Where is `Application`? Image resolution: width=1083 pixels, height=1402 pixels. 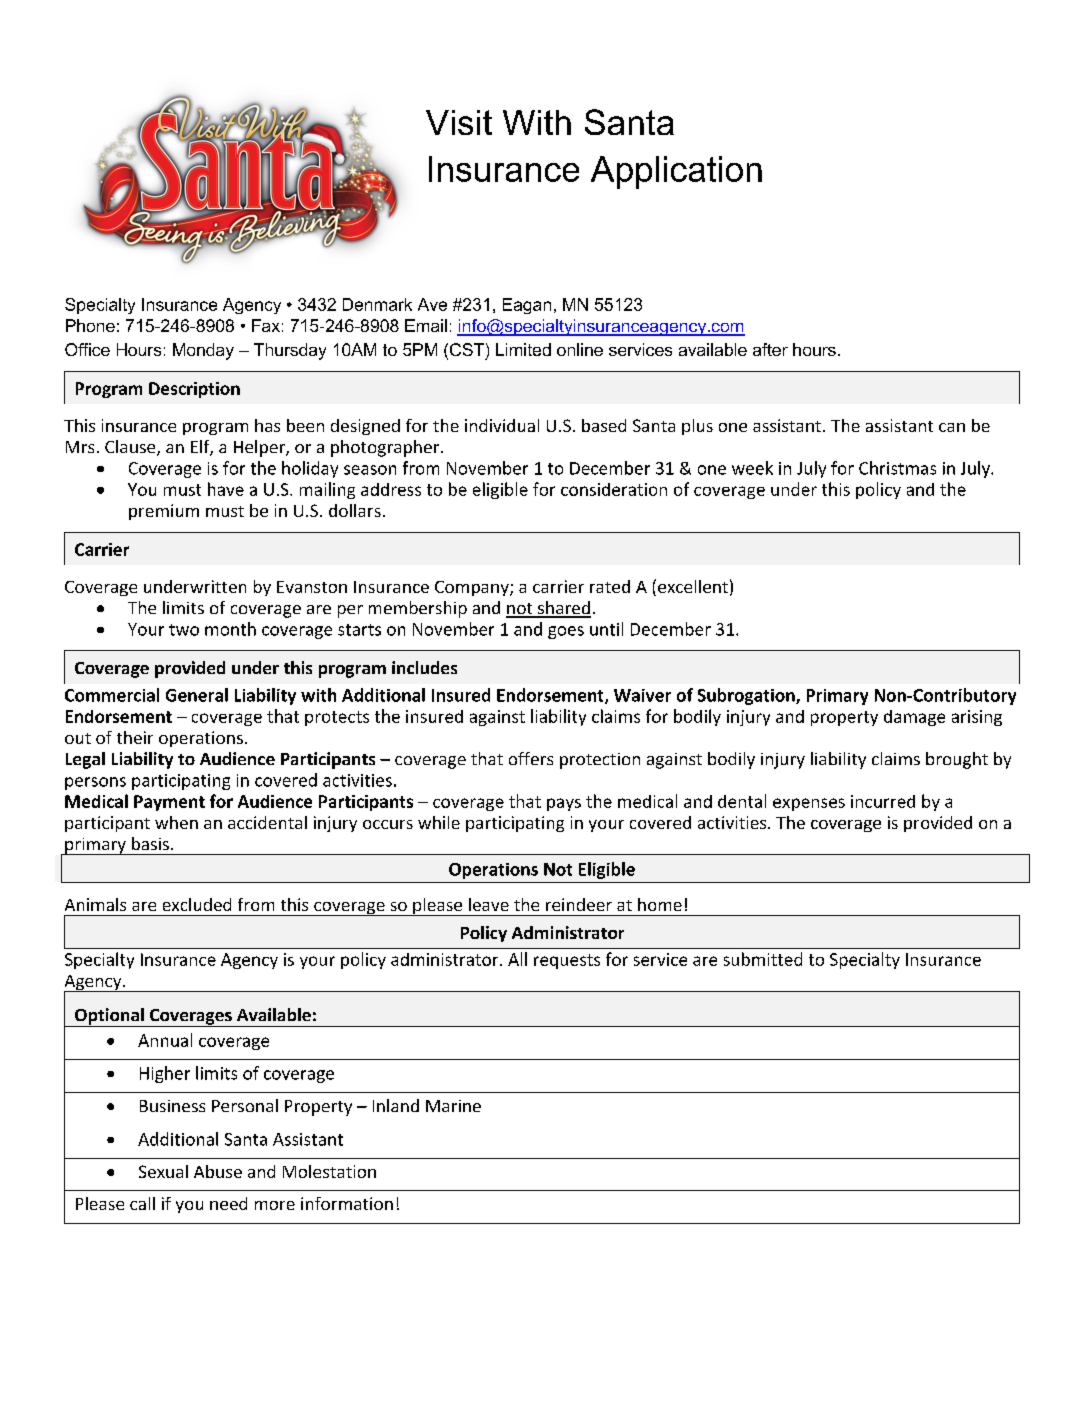
Application is located at coordinates (676, 172).
